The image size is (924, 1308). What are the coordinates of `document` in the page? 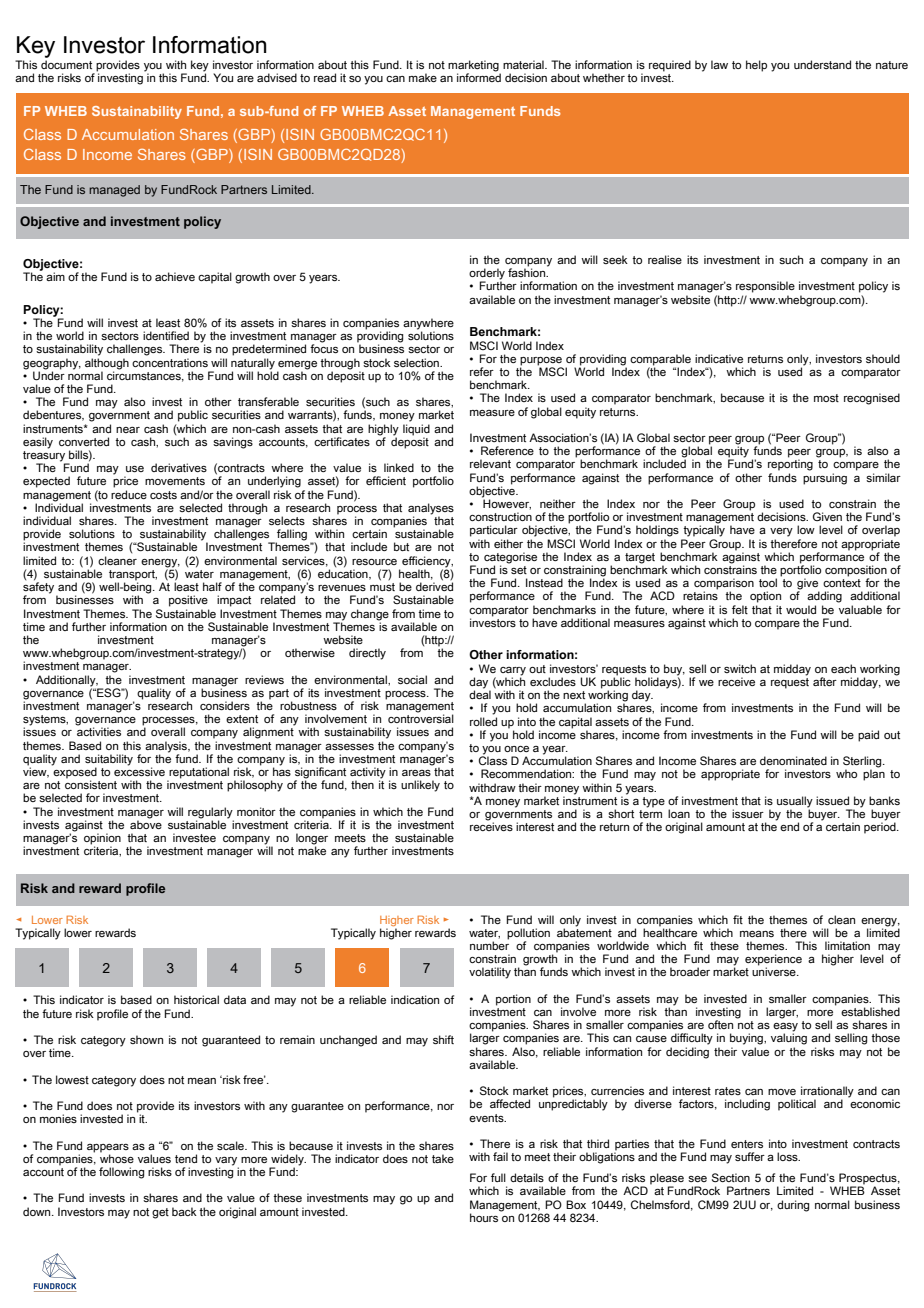 It's located at (66, 64).
